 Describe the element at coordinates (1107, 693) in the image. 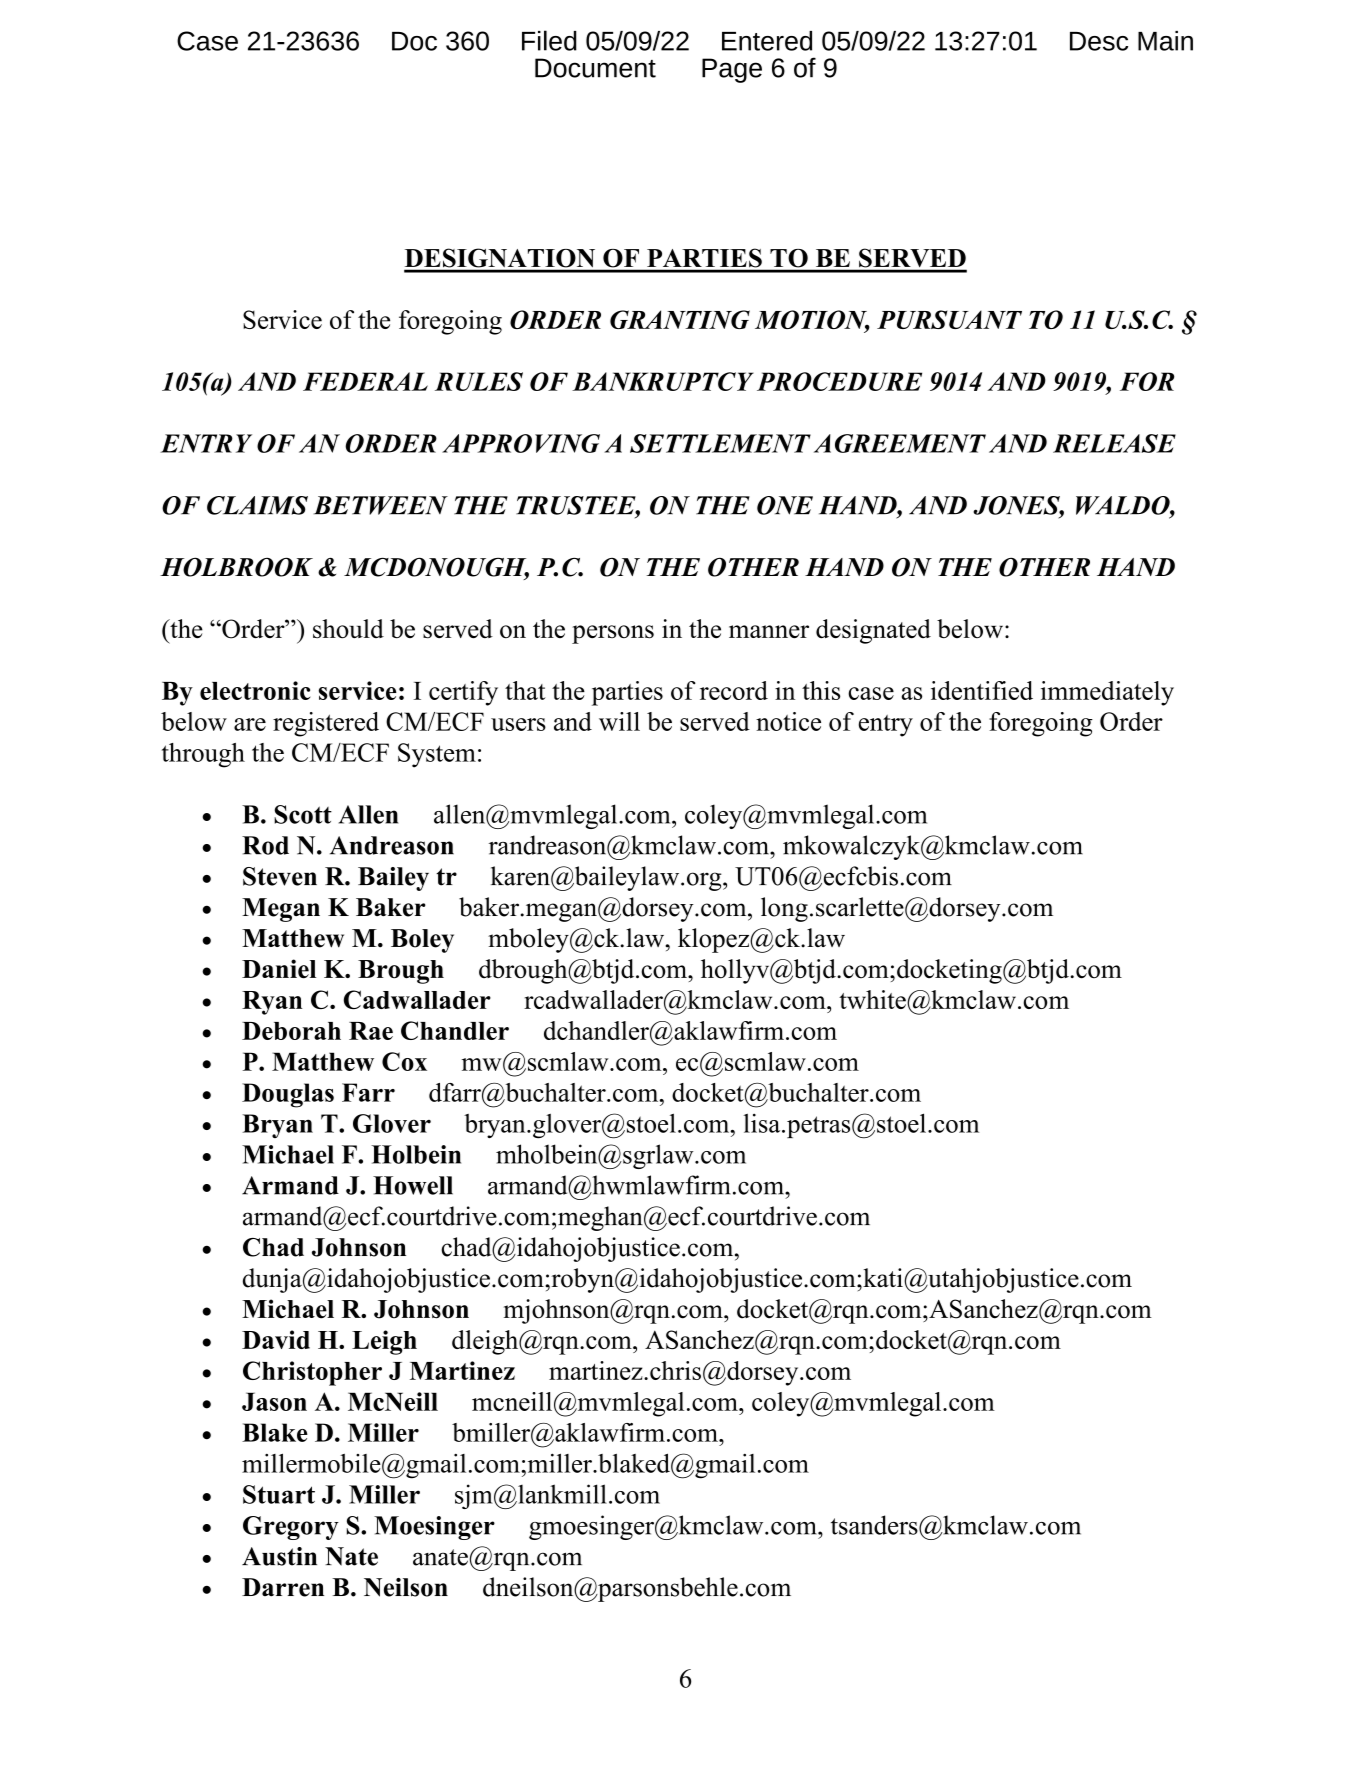

I see `immediately` at that location.
